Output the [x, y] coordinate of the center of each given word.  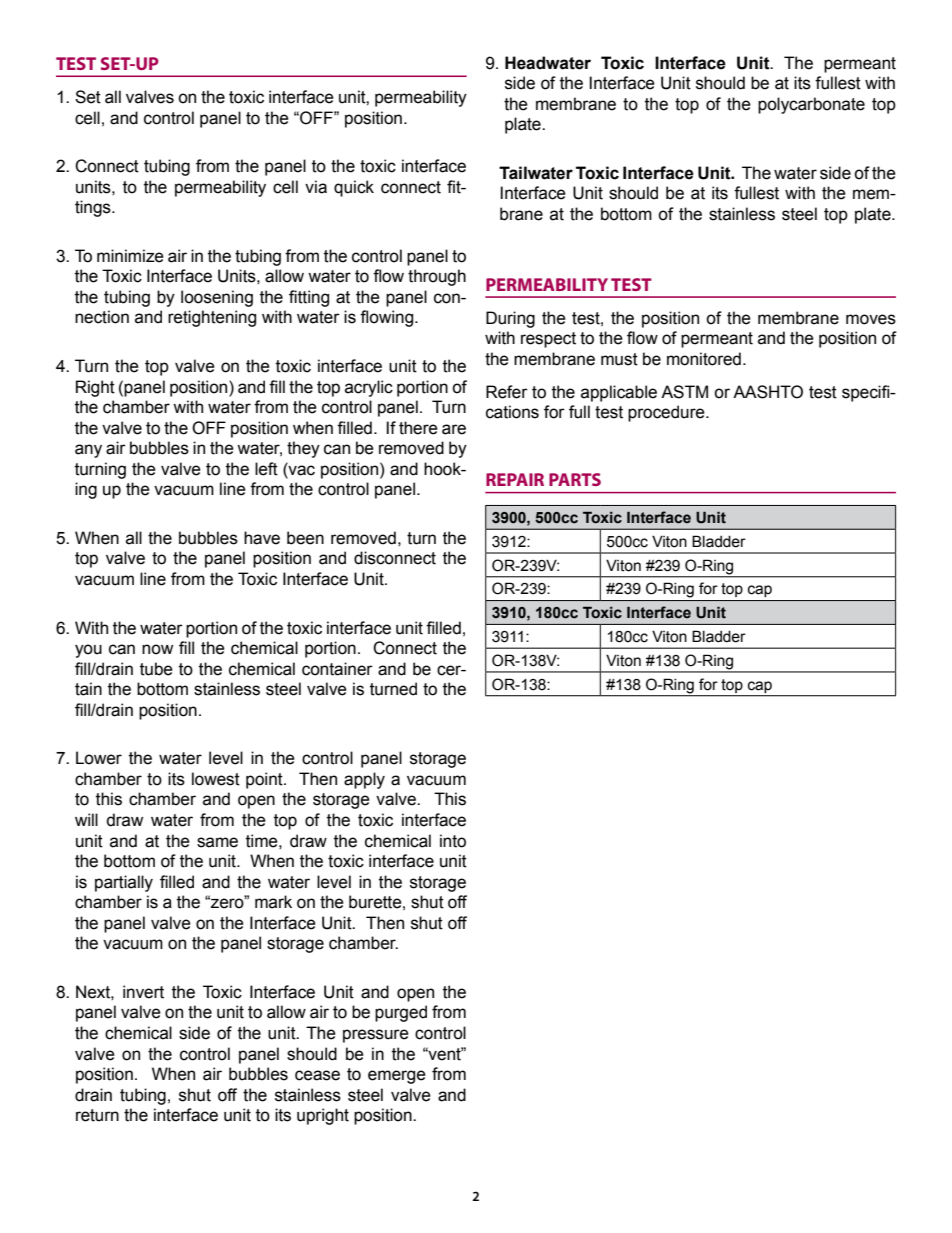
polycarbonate [811, 105]
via [316, 187]
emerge [397, 1077]
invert [143, 992]
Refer [507, 392]
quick [354, 188]
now [157, 649]
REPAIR [515, 479]
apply [364, 780]
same [217, 842]
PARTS [575, 479]
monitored [704, 359]
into [453, 841]
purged [401, 1013]
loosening [217, 298]
